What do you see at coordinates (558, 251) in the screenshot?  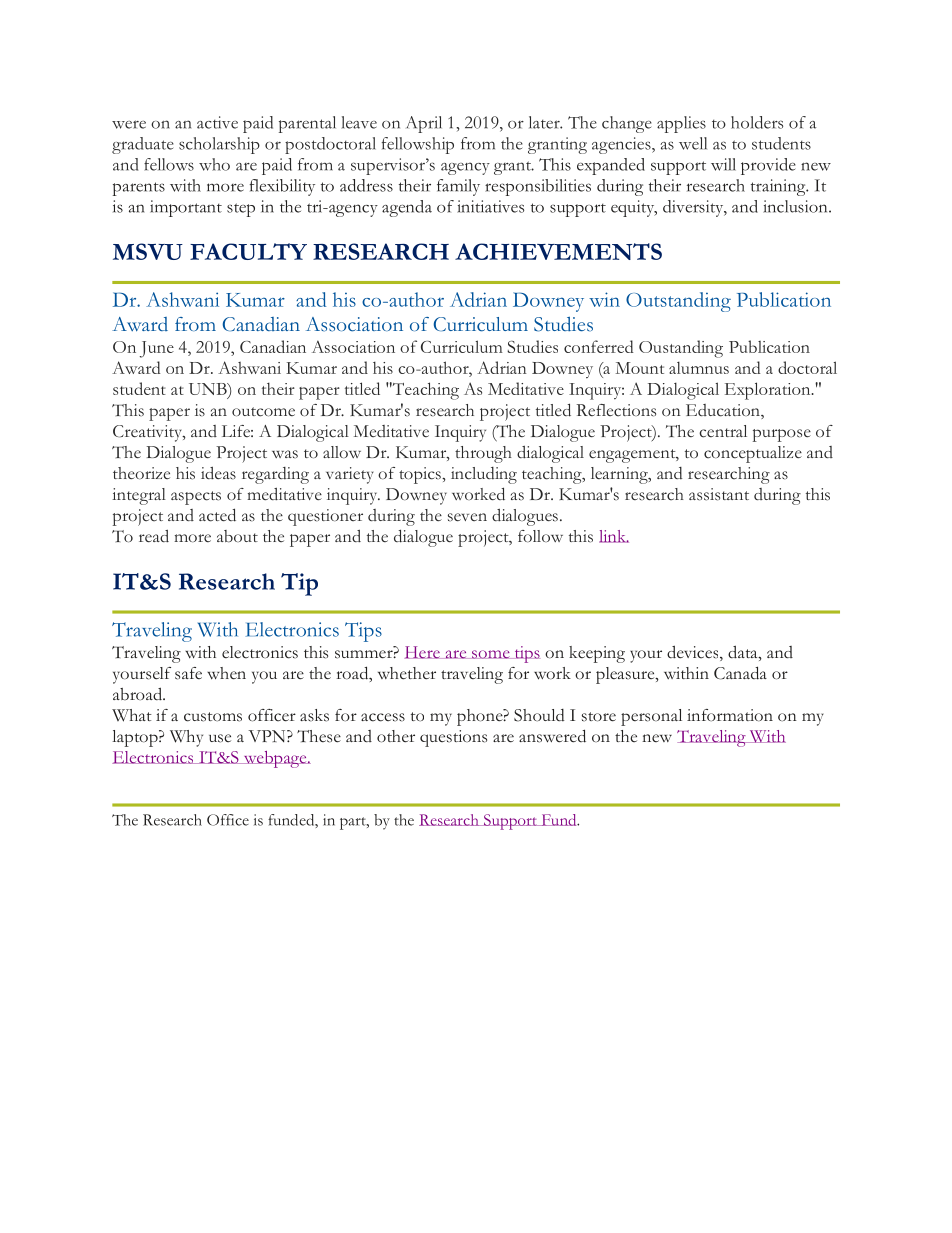 I see `ACHIEVEMENTS` at bounding box center [558, 251].
